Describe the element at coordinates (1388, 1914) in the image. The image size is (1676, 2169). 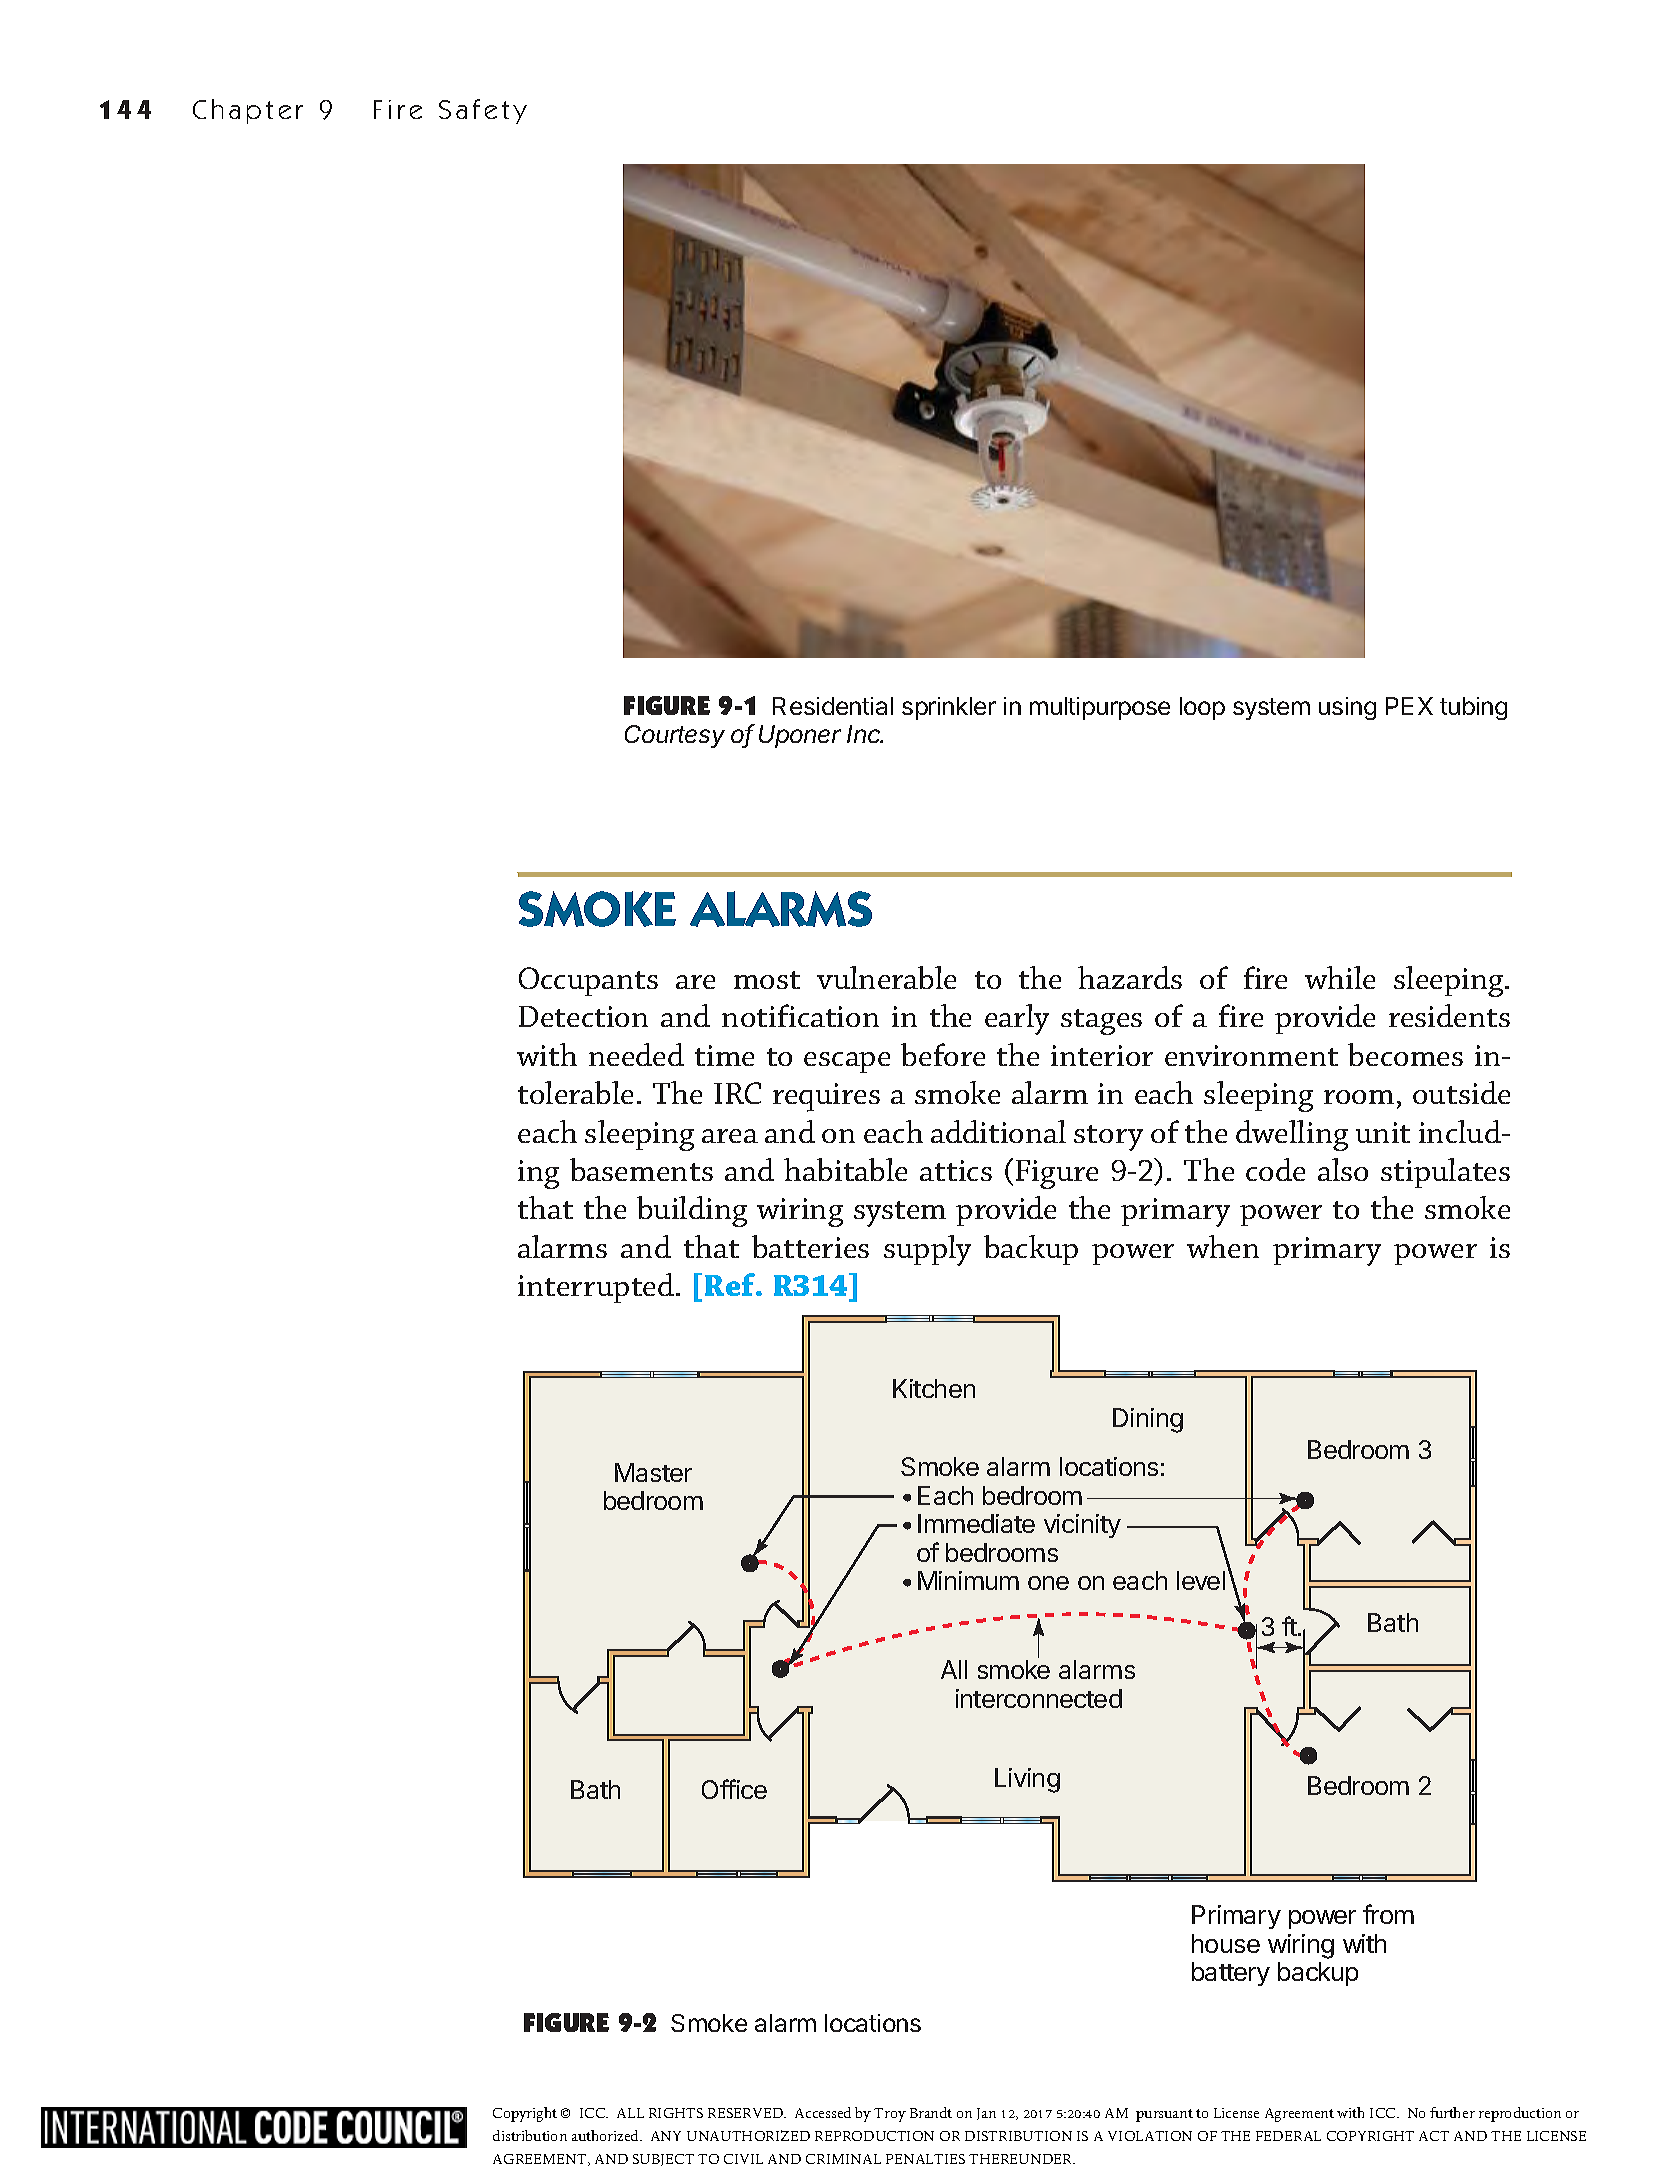
I see `from` at that location.
